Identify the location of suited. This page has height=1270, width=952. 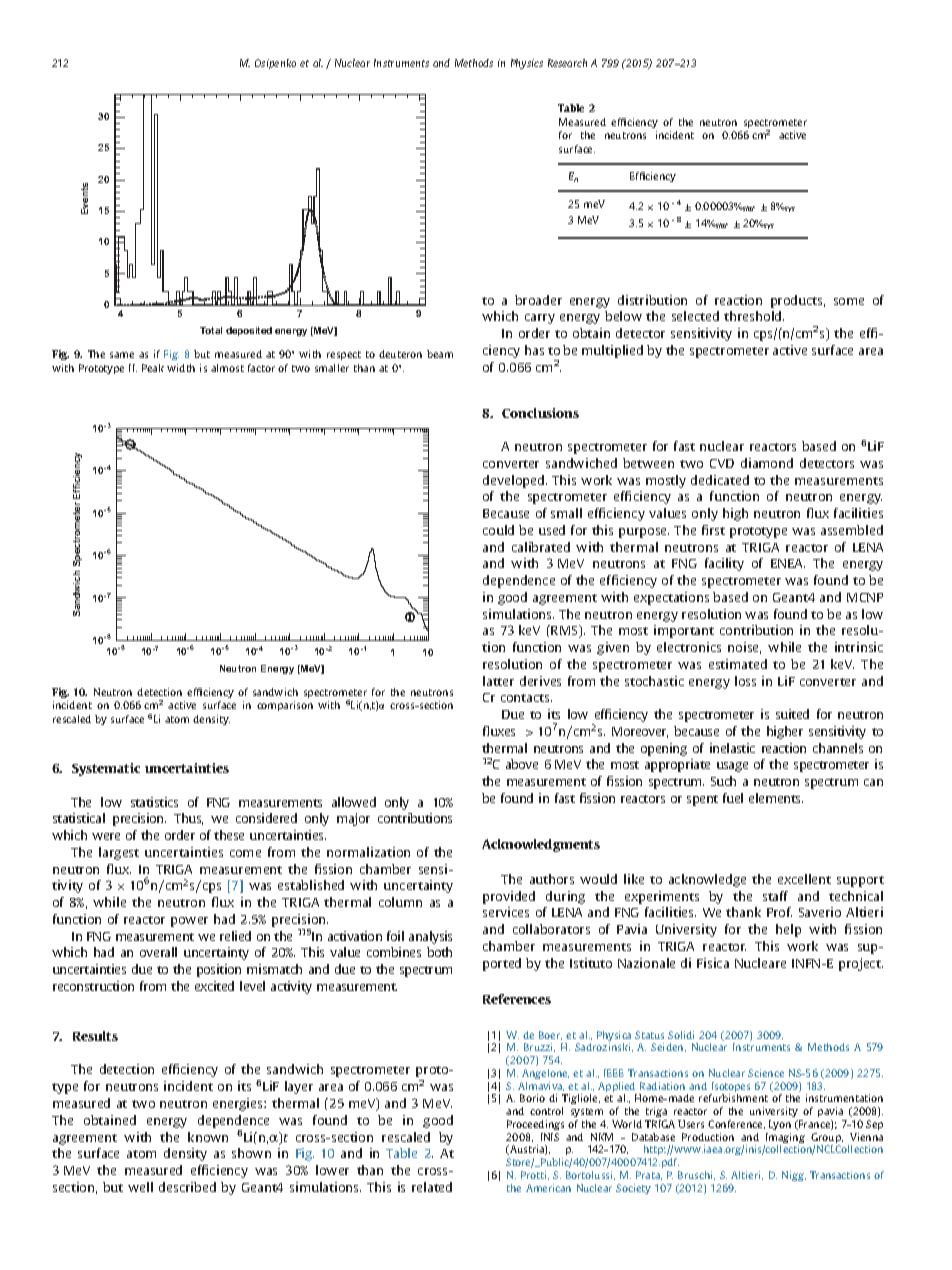
(792, 714).
